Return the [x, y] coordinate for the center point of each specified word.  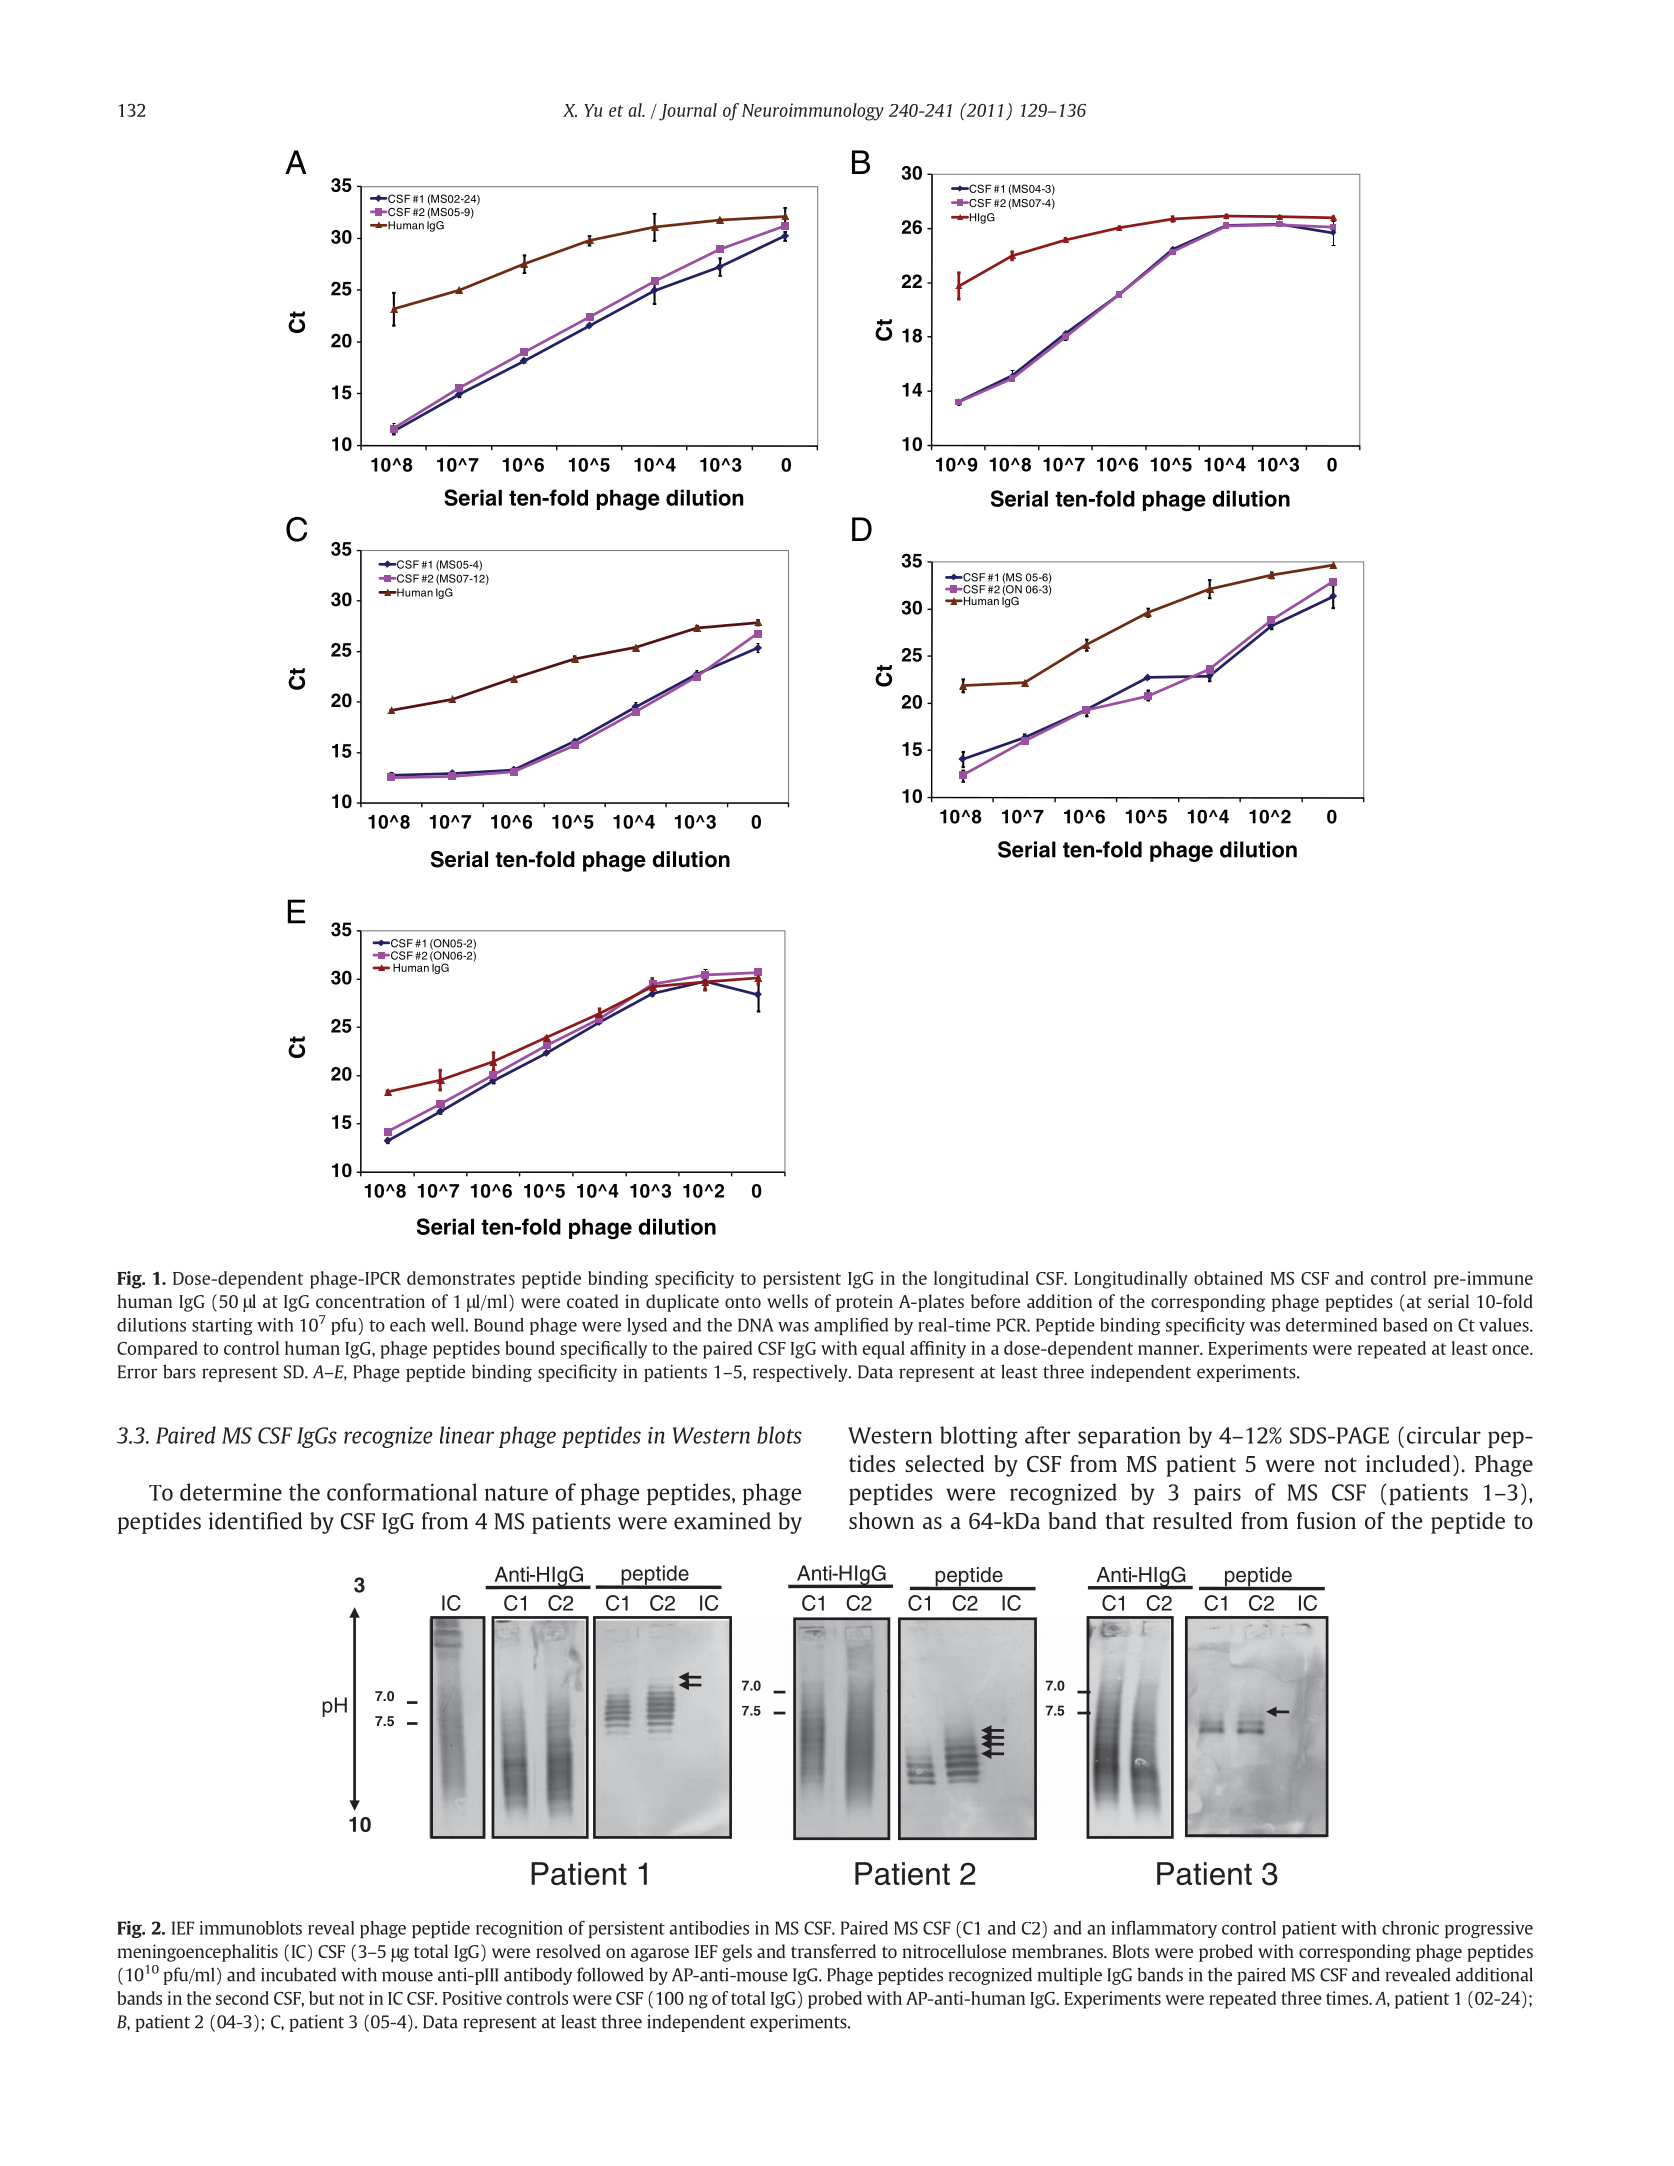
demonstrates [461, 1278]
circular [1444, 1435]
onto [743, 1302]
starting [222, 1326]
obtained [1228, 1278]
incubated [298, 1974]
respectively [801, 1373]
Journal [688, 112]
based [1405, 1325]
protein [864, 1303]
